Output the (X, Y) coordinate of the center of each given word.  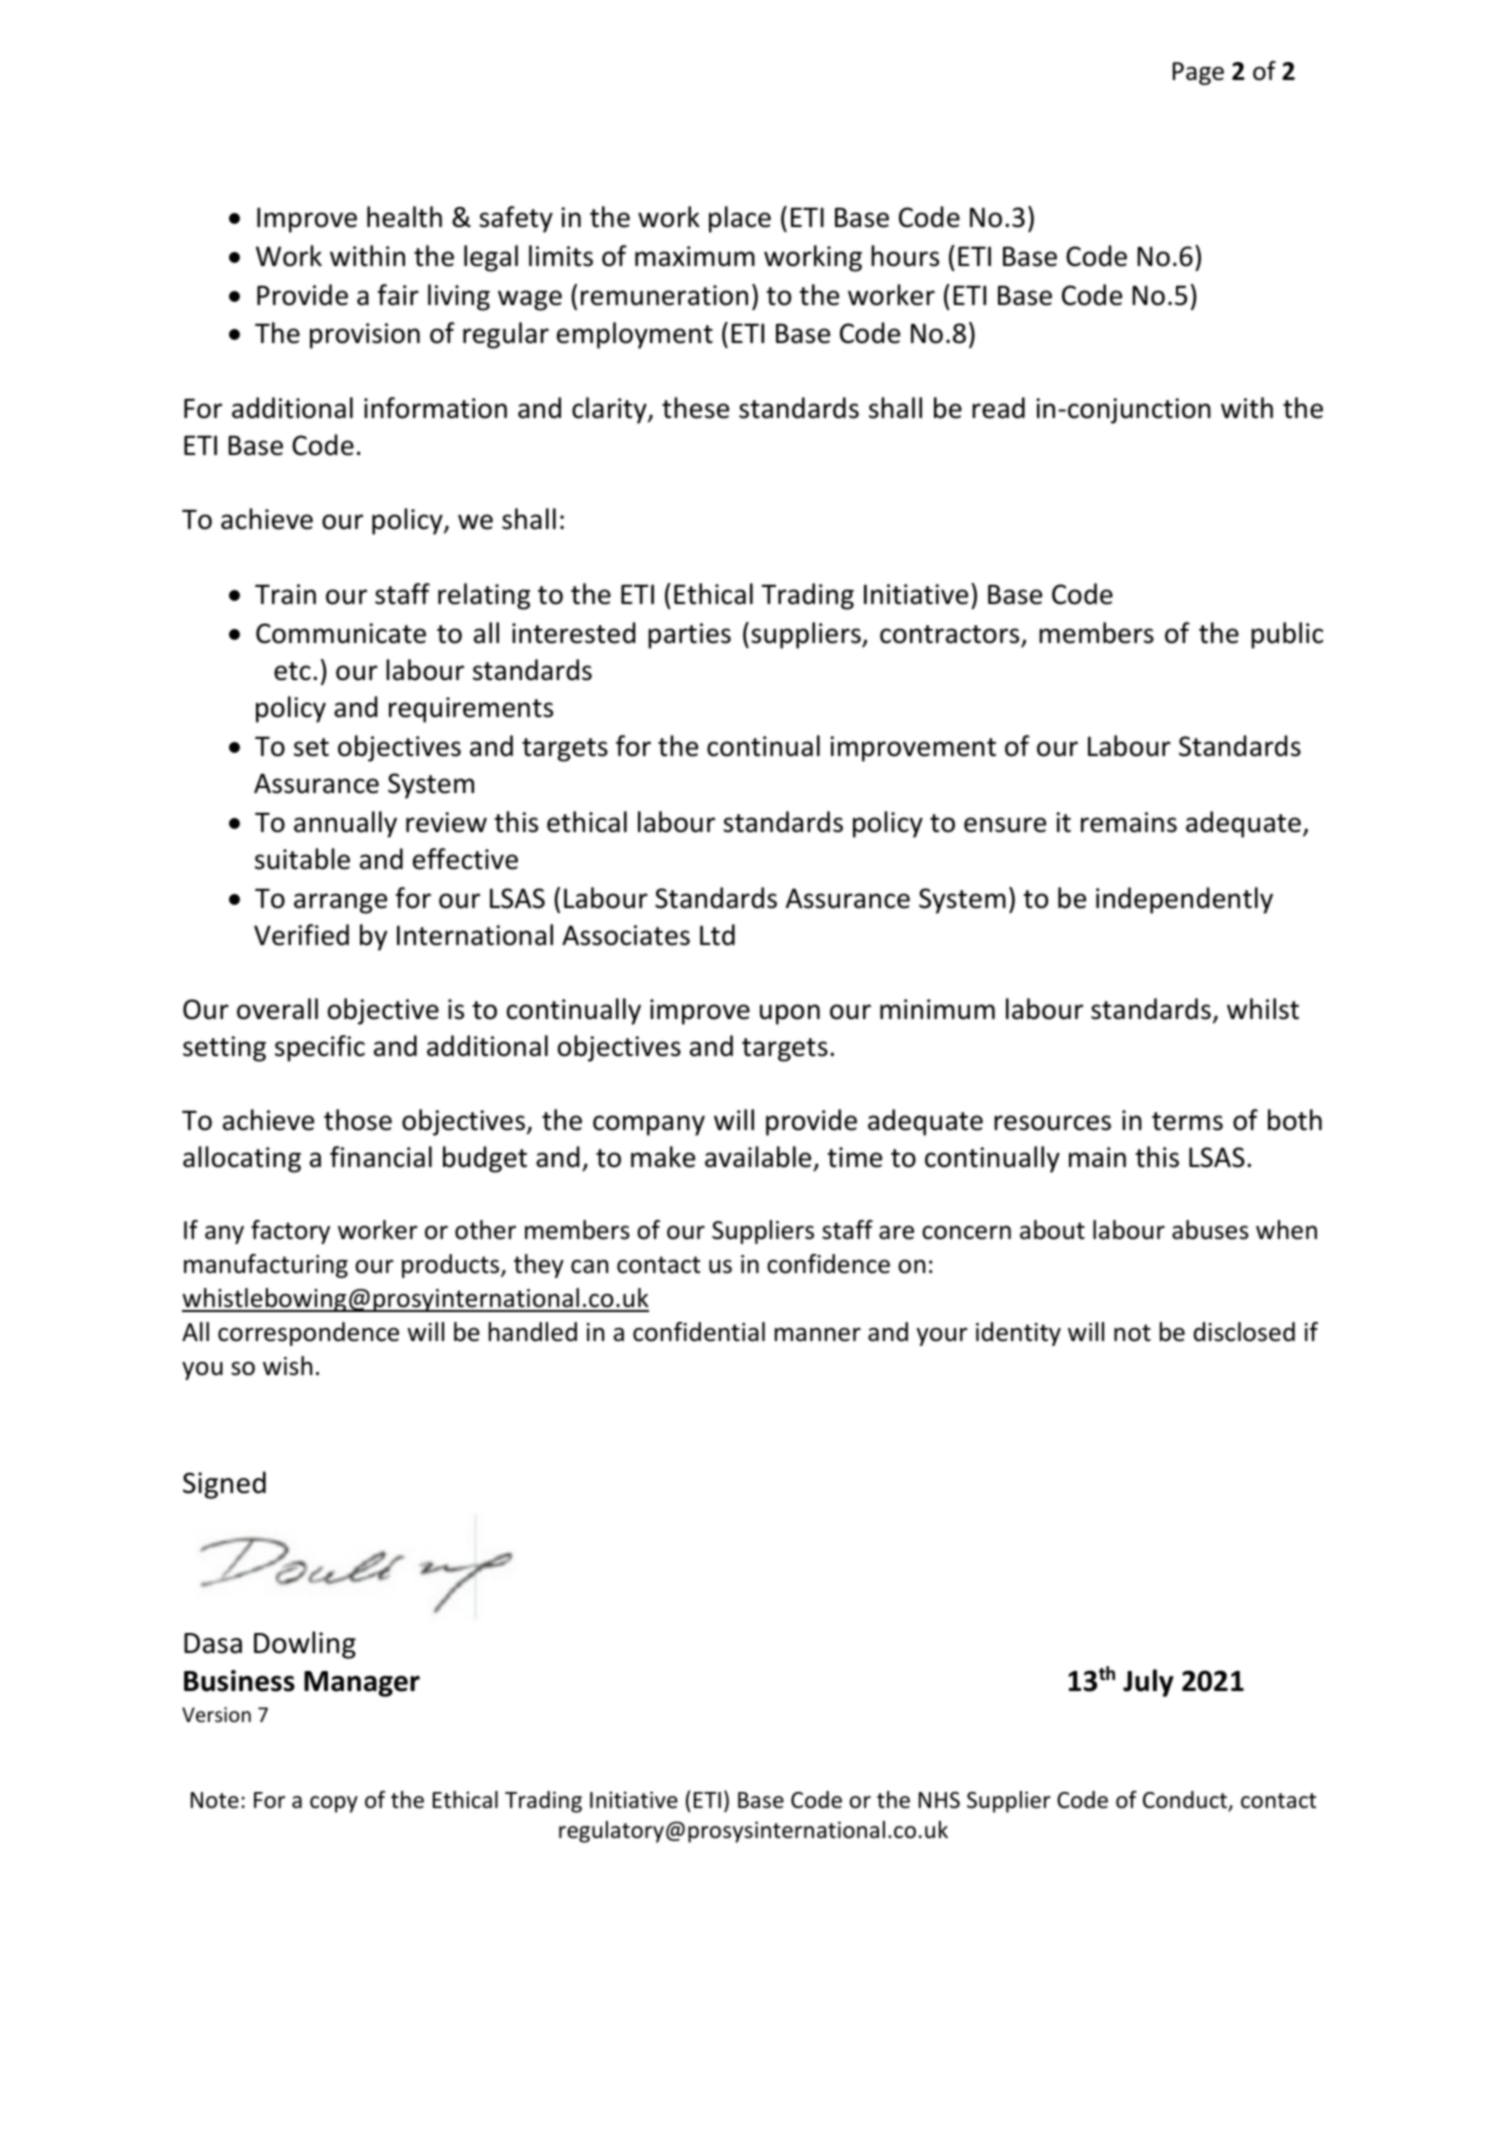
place (740, 219)
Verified (301, 935)
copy (334, 1804)
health (404, 217)
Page (1198, 73)
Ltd (717, 935)
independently (1184, 900)
